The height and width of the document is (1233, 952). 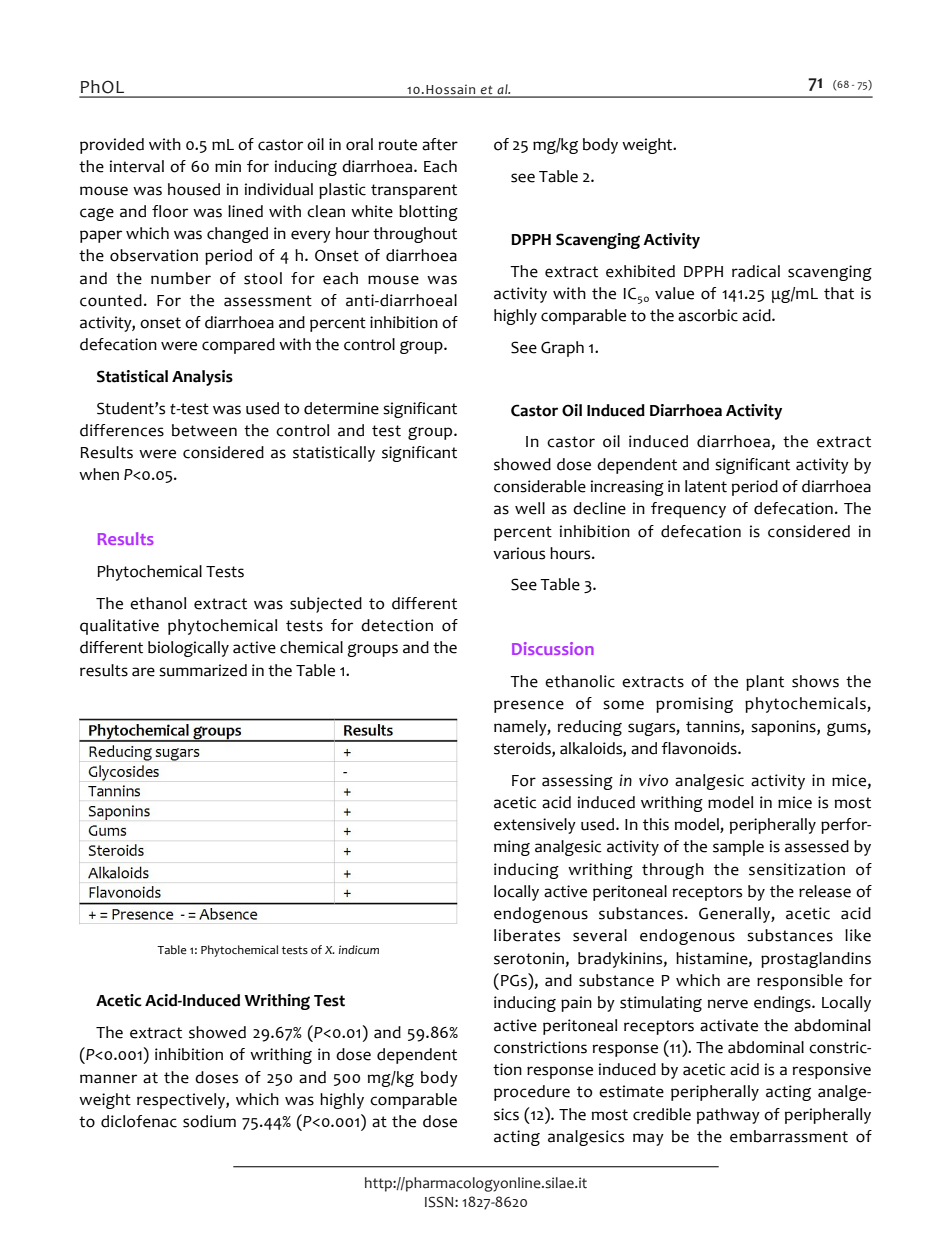 What do you see at coordinates (540, 486) in the document?
I see `considerable` at bounding box center [540, 486].
